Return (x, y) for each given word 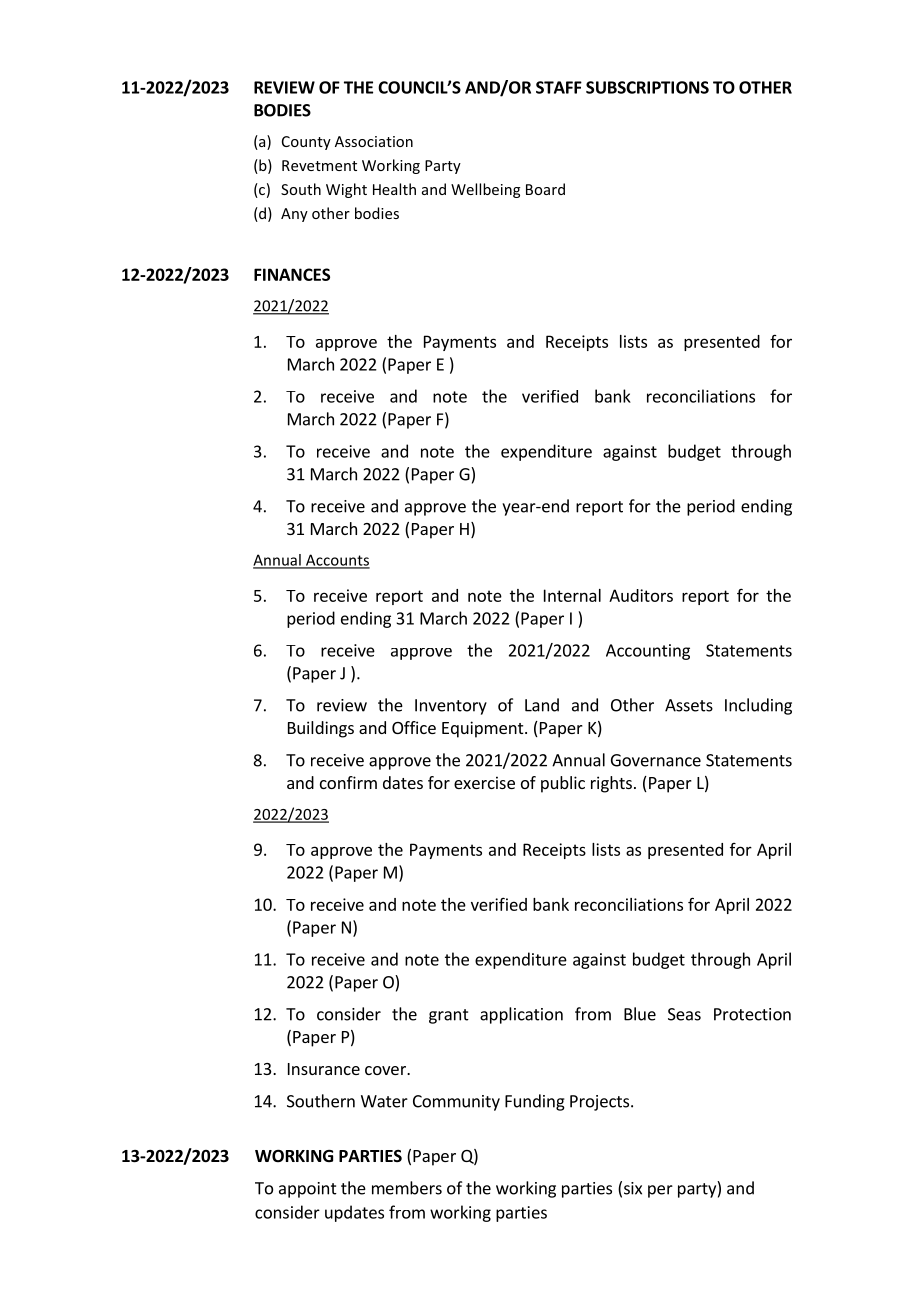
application (521, 1015)
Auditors (641, 595)
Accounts (337, 561)
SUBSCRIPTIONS (647, 87)
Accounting (648, 652)
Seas (684, 1014)
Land (542, 705)
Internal (572, 595)
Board (545, 189)
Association (374, 141)
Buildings (321, 729)
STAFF (559, 87)
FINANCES (292, 274)
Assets (689, 705)
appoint (308, 1190)
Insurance (324, 1069)
